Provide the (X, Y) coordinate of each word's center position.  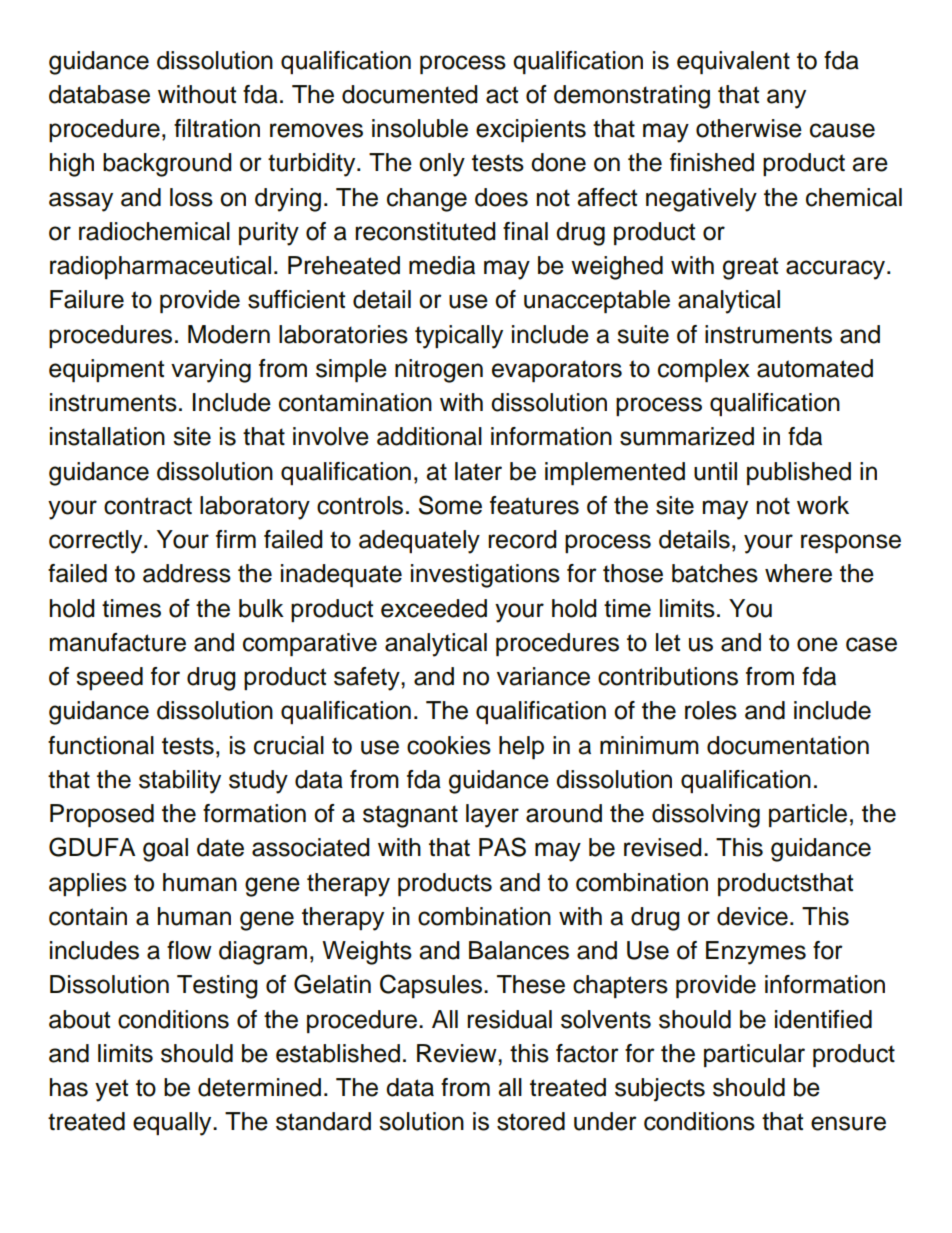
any (786, 99)
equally (173, 1124)
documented (410, 94)
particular (754, 1055)
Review (458, 1053)
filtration (217, 128)
